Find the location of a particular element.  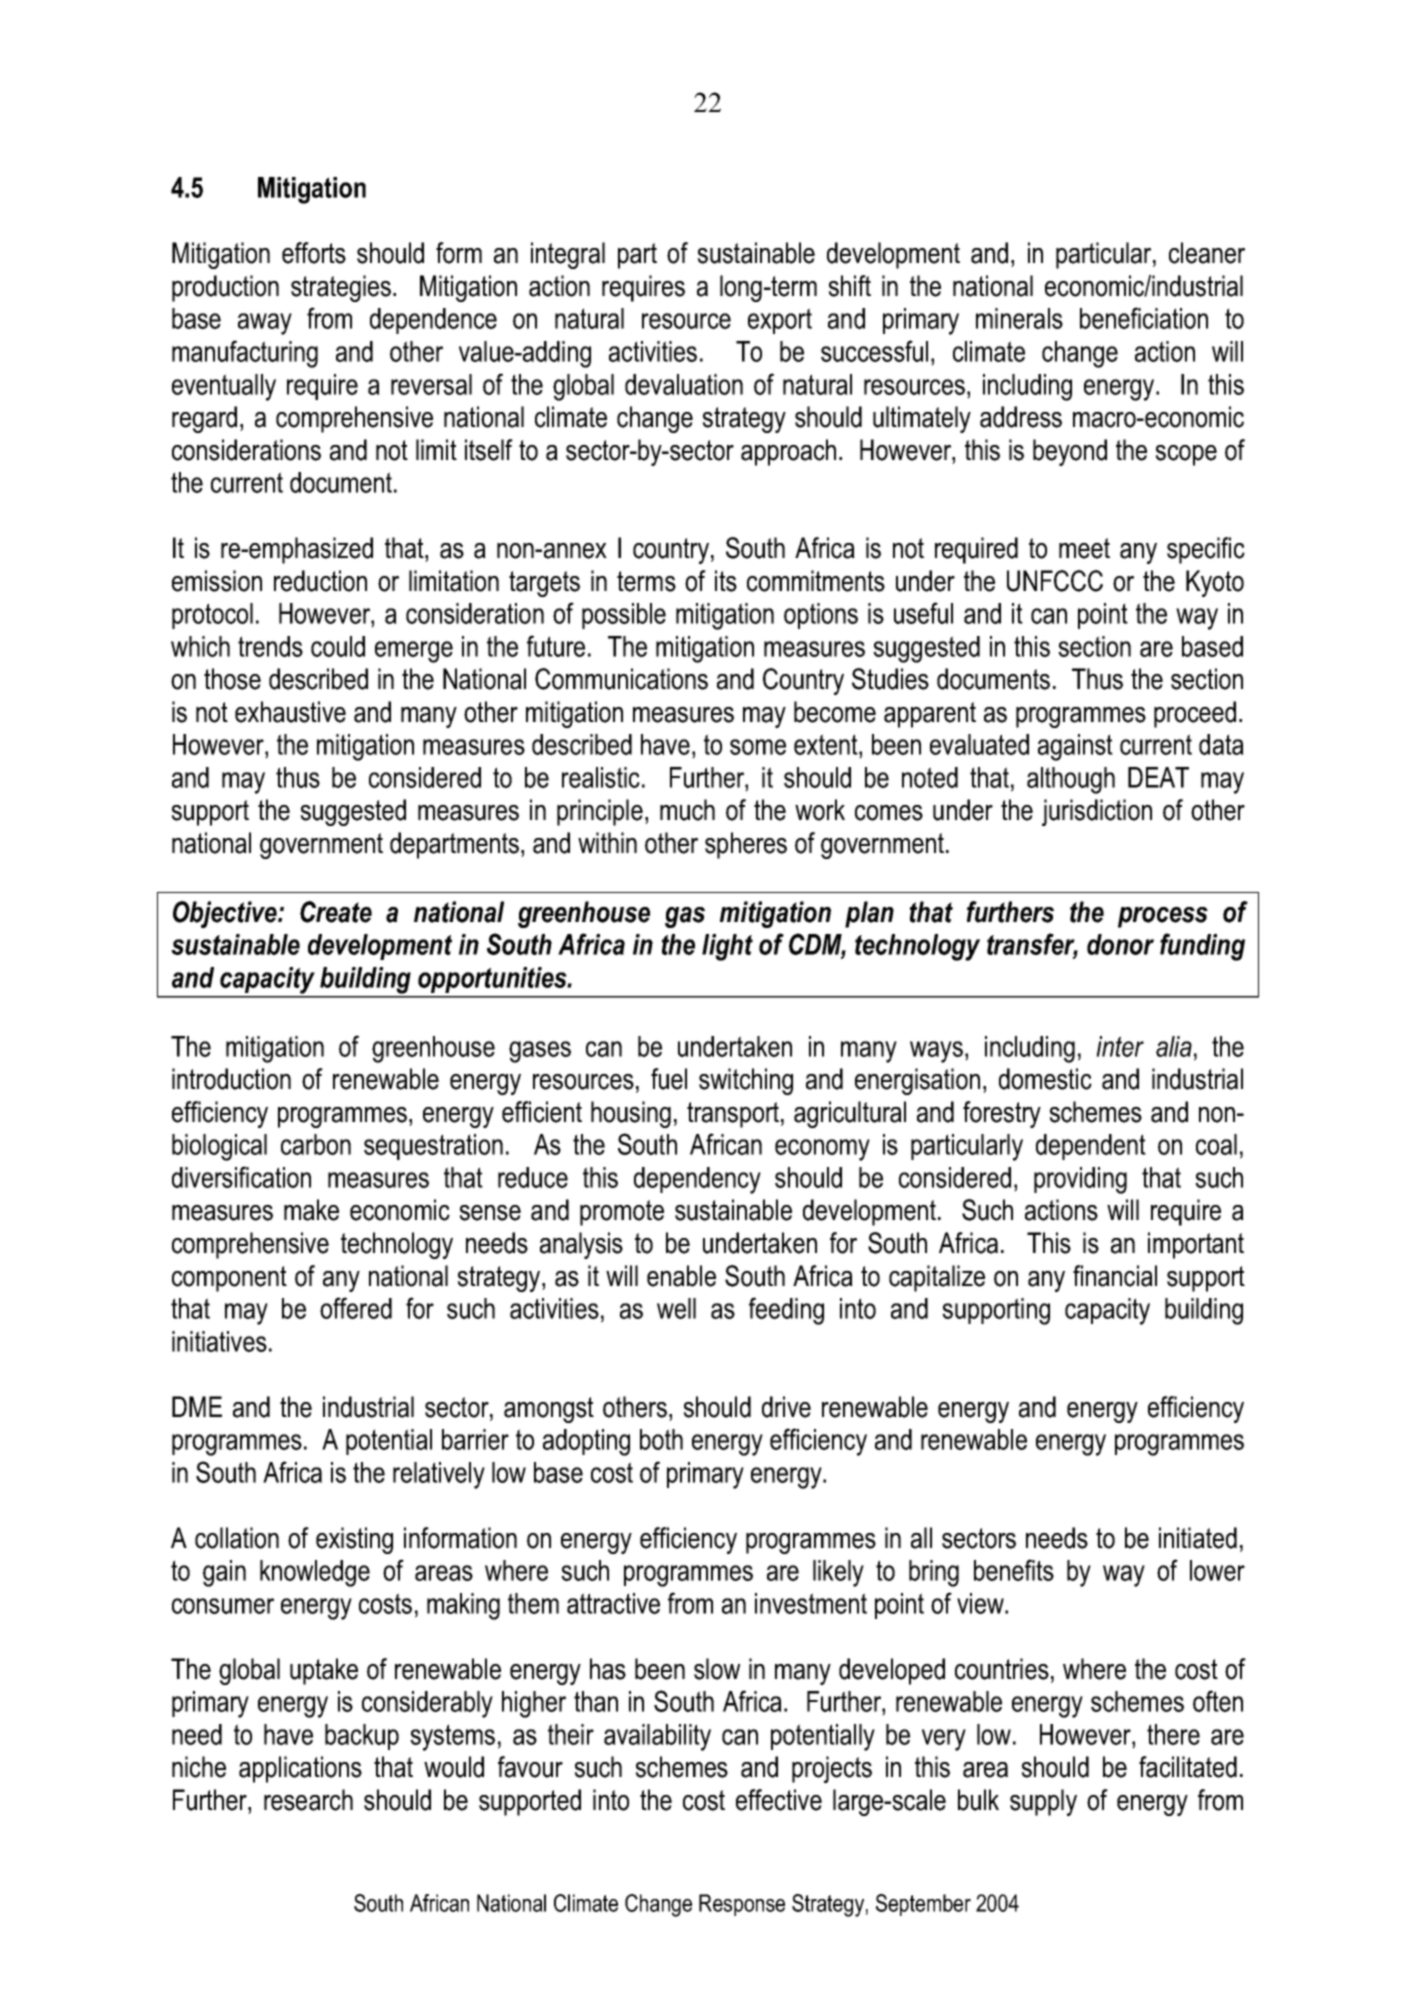

export is located at coordinates (780, 321).
